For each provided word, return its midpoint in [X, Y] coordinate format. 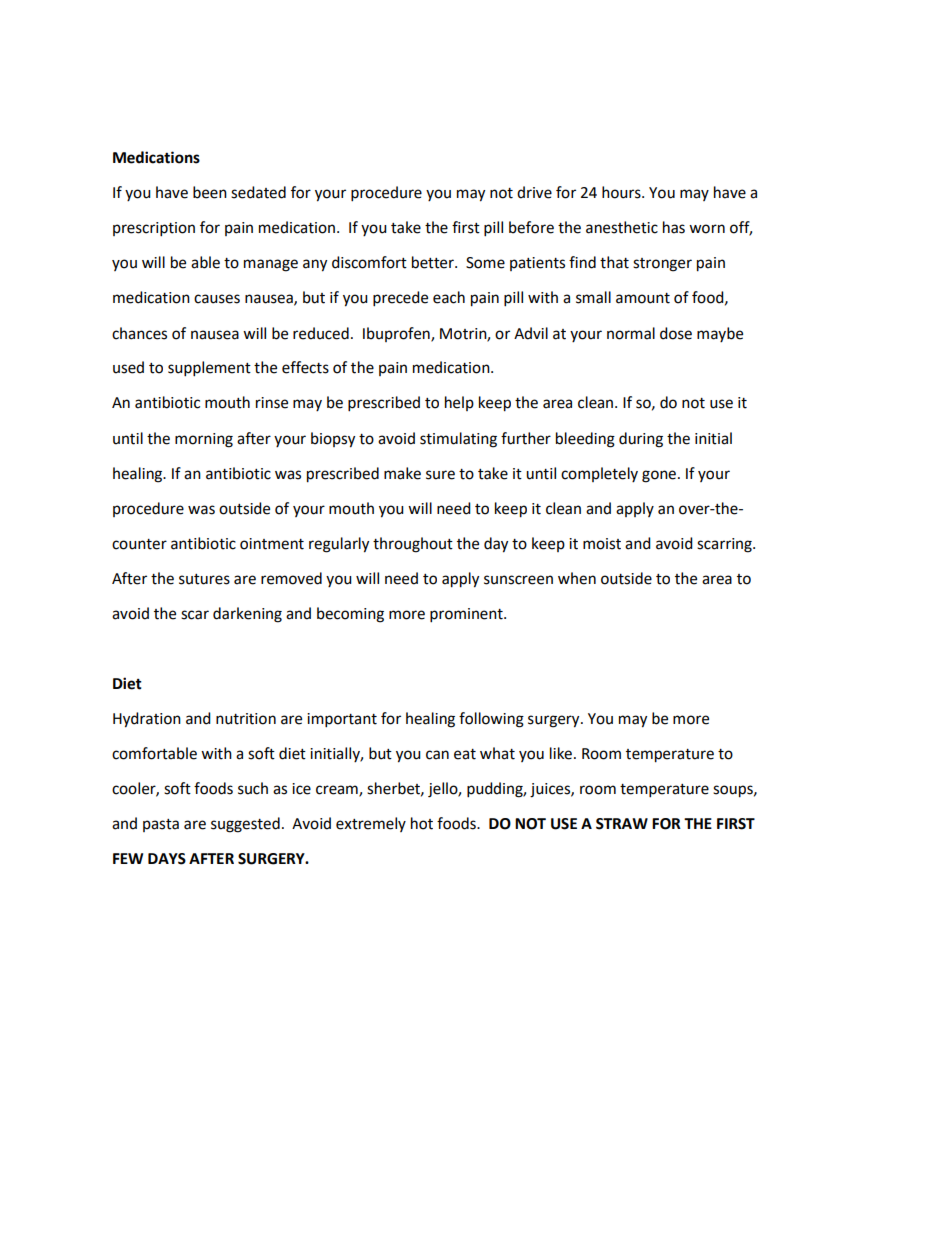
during [641, 440]
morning [204, 440]
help [459, 403]
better [434, 262]
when [577, 578]
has [674, 227]
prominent [467, 615]
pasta [161, 825]
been [210, 192]
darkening [247, 615]
